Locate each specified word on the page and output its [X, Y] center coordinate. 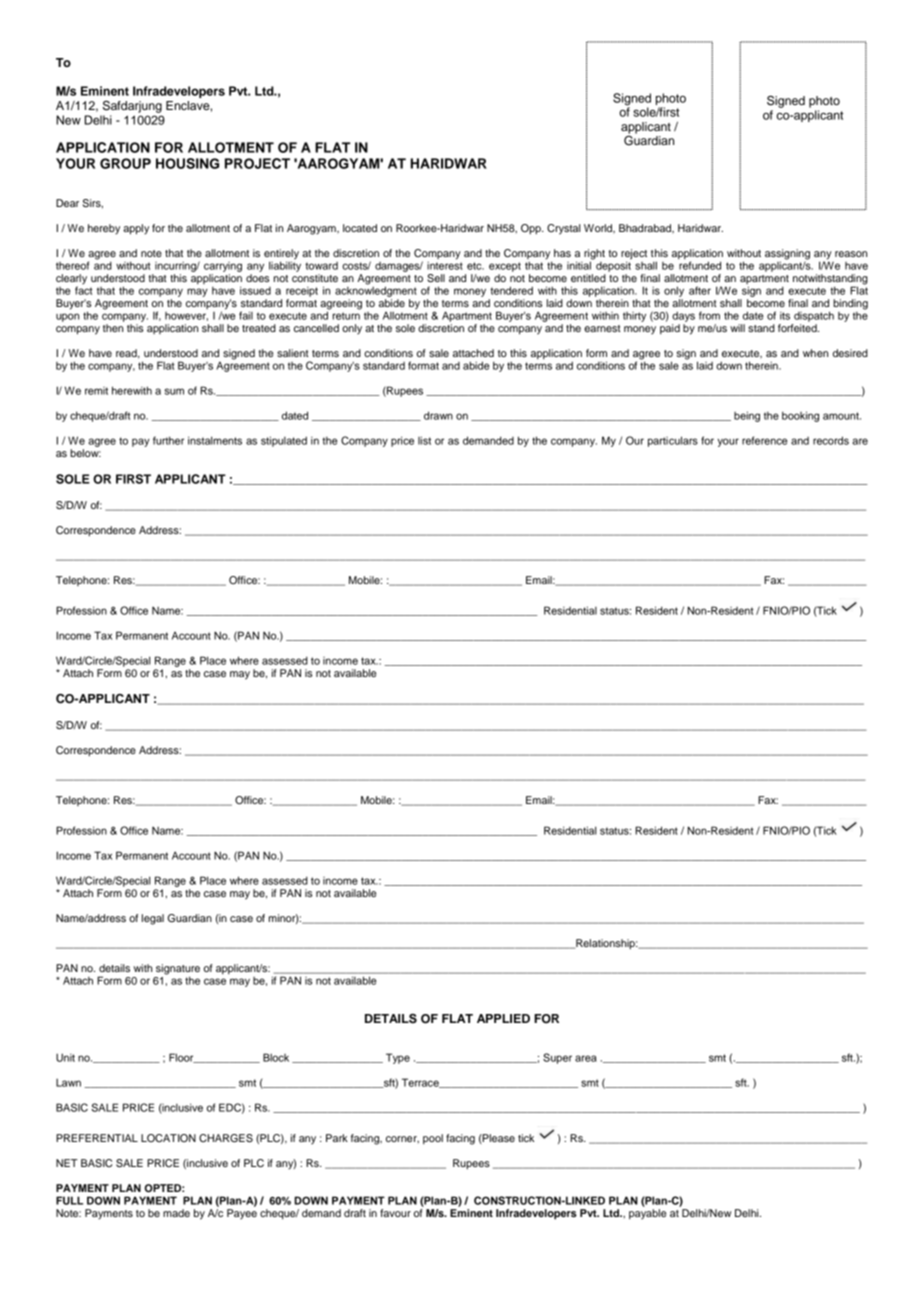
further [168, 440]
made [176, 1213]
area [586, 1058]
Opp [532, 229]
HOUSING [187, 163]
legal [153, 919]
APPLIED [503, 1018]
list [424, 440]
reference [765, 440]
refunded [700, 265]
